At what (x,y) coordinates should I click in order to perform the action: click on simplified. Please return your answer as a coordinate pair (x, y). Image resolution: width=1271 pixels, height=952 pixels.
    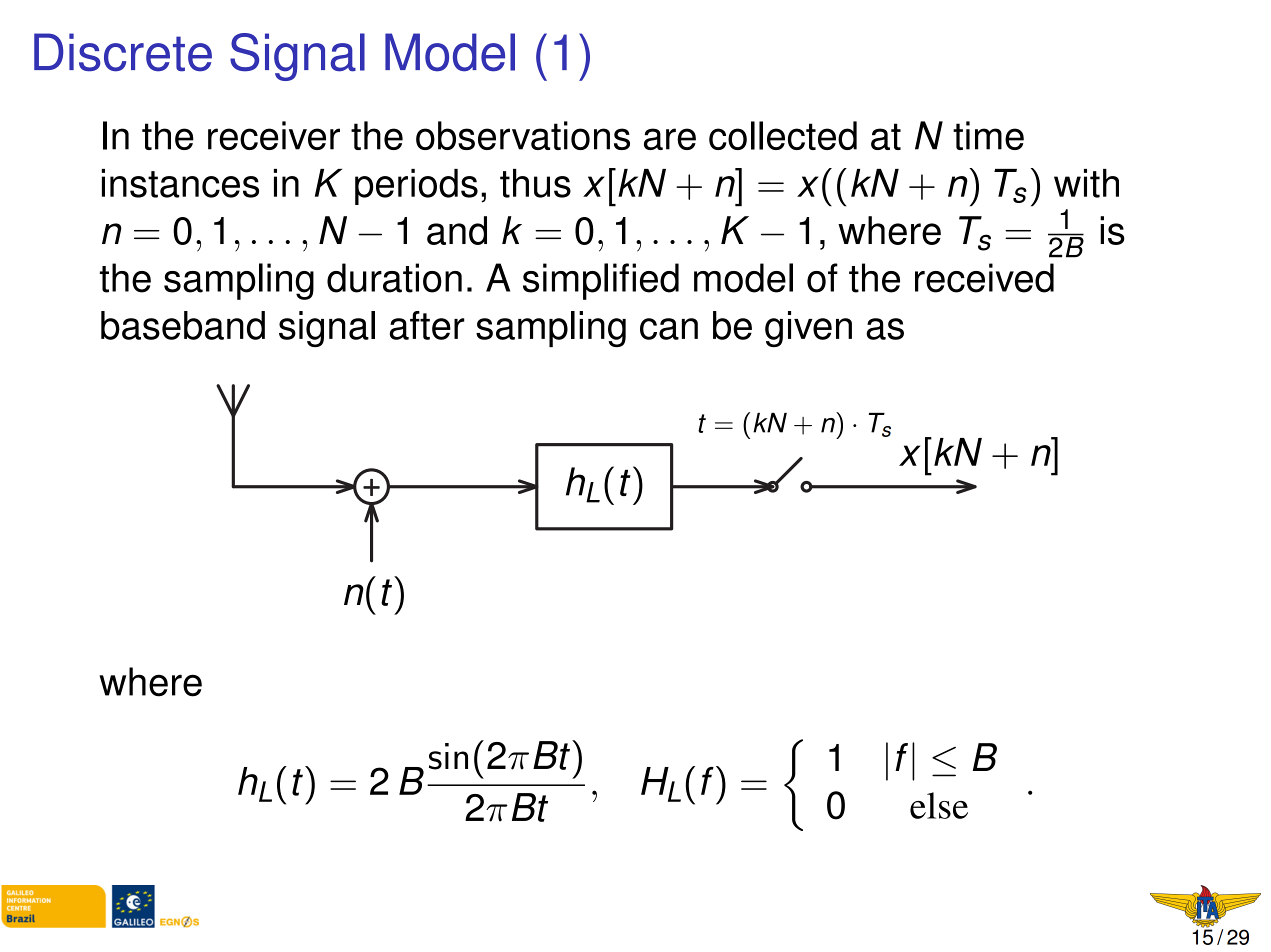
    Looking at the image, I should click on (601, 281).
